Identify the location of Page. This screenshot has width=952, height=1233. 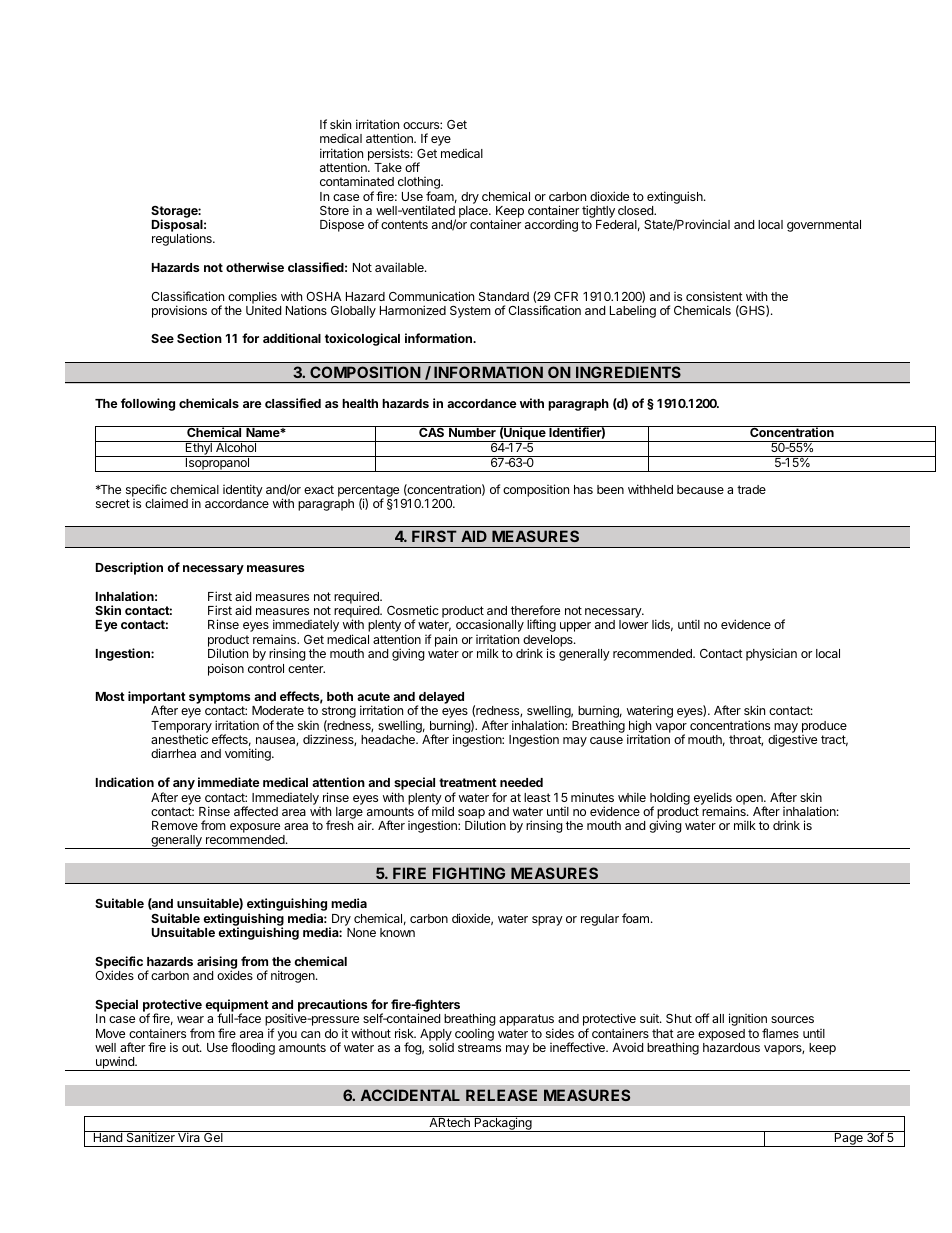
(848, 1139).
